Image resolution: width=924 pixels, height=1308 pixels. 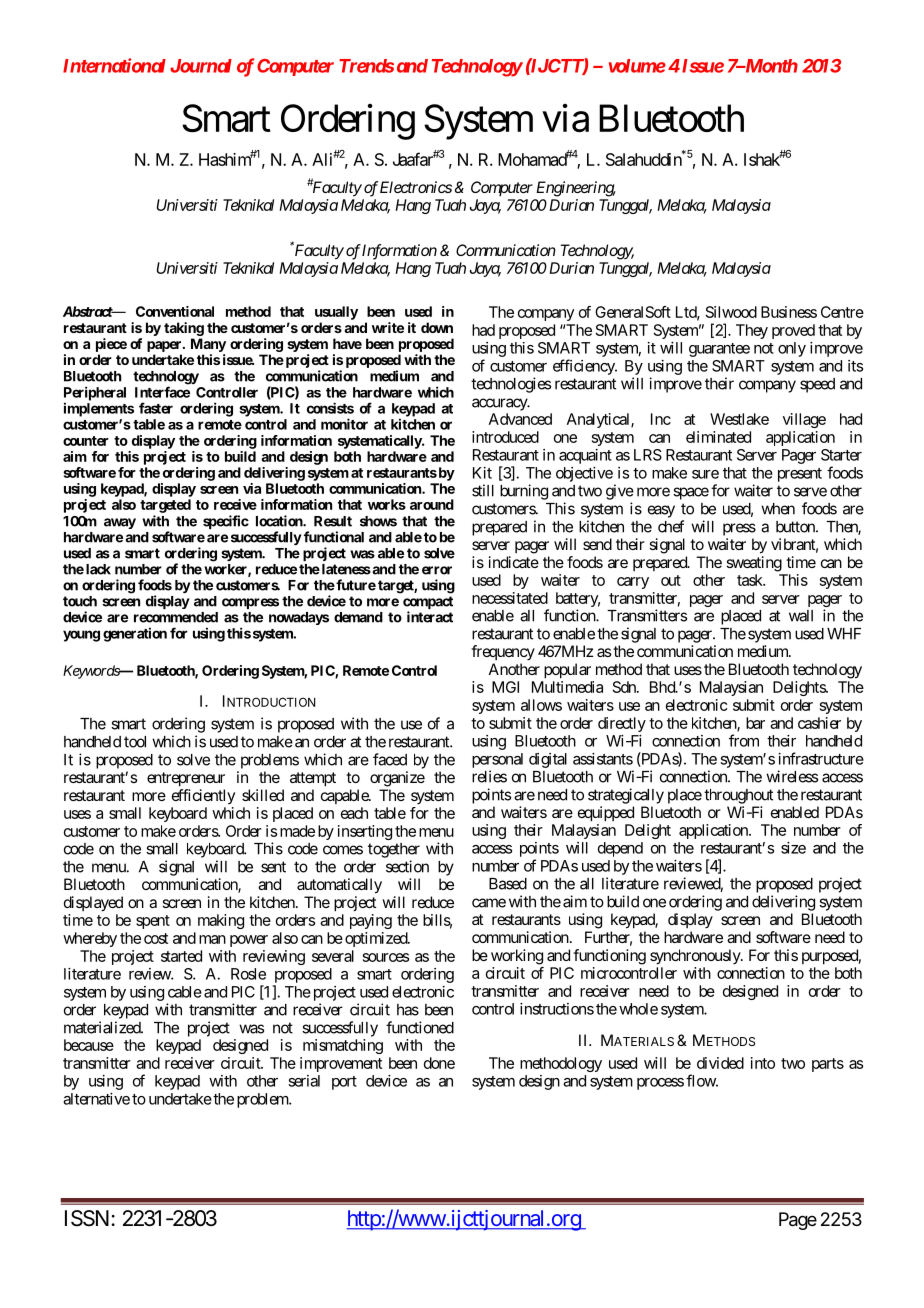 What do you see at coordinates (842, 312) in the screenshot?
I see `Centre` at bounding box center [842, 312].
